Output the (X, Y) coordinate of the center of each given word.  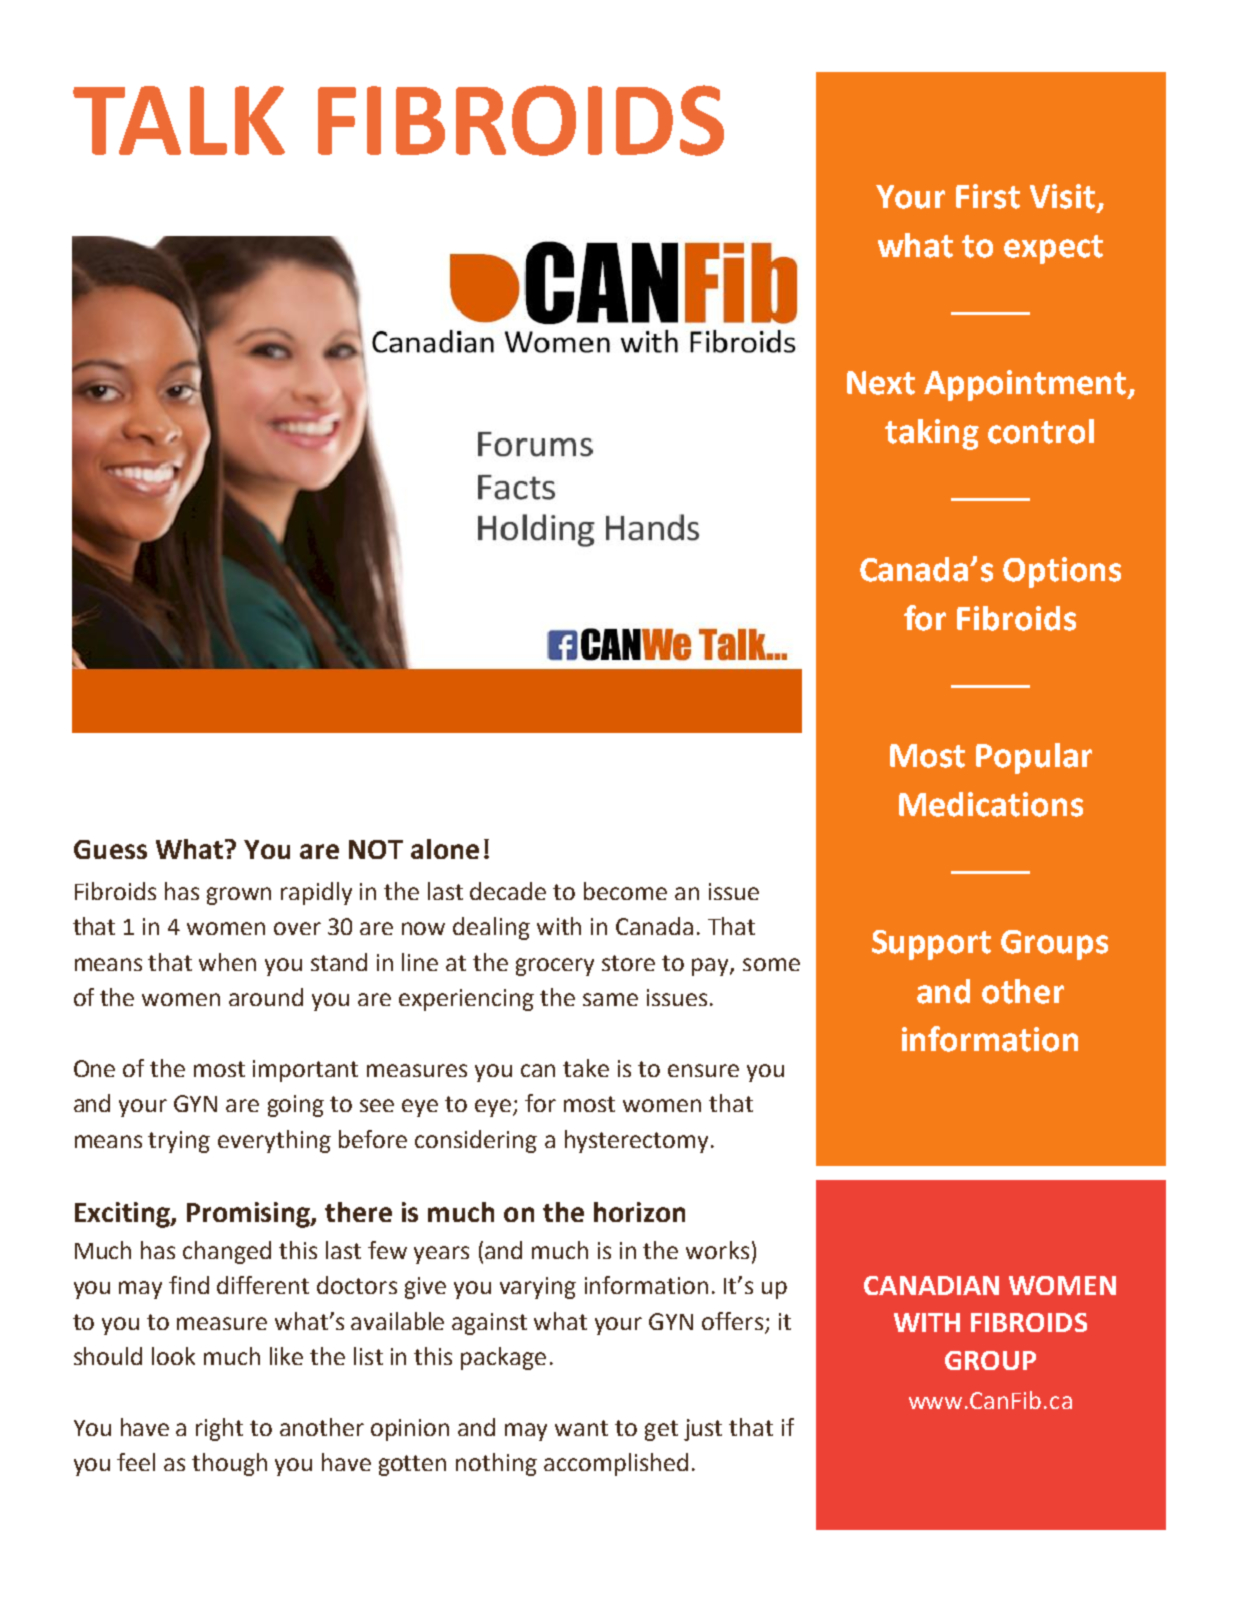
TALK (179, 120)
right (219, 1429)
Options (1062, 572)
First (988, 196)
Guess (110, 849)
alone (445, 849)
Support (931, 945)
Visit (1062, 196)
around (266, 997)
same (610, 999)
